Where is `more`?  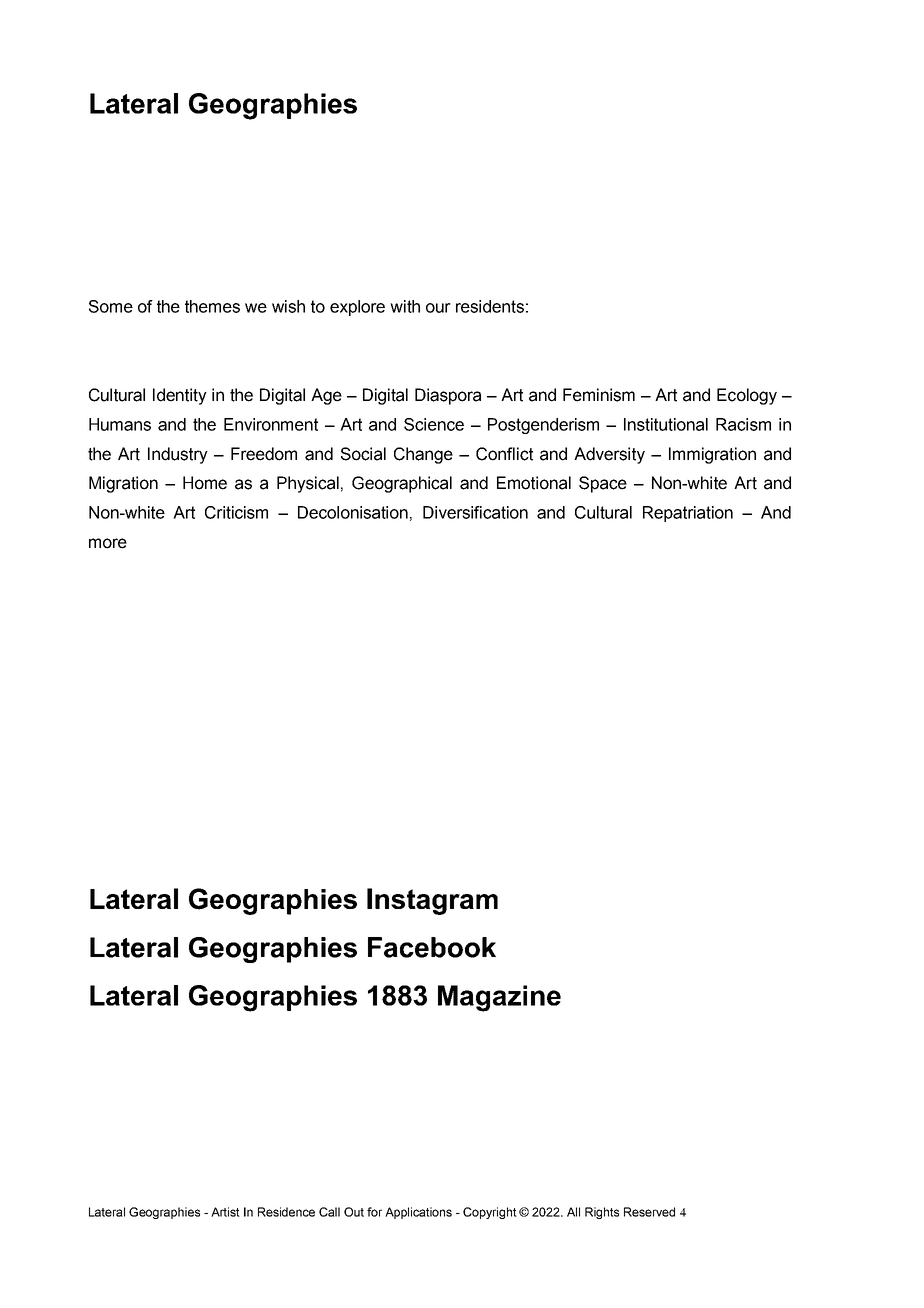
more is located at coordinates (108, 543).
